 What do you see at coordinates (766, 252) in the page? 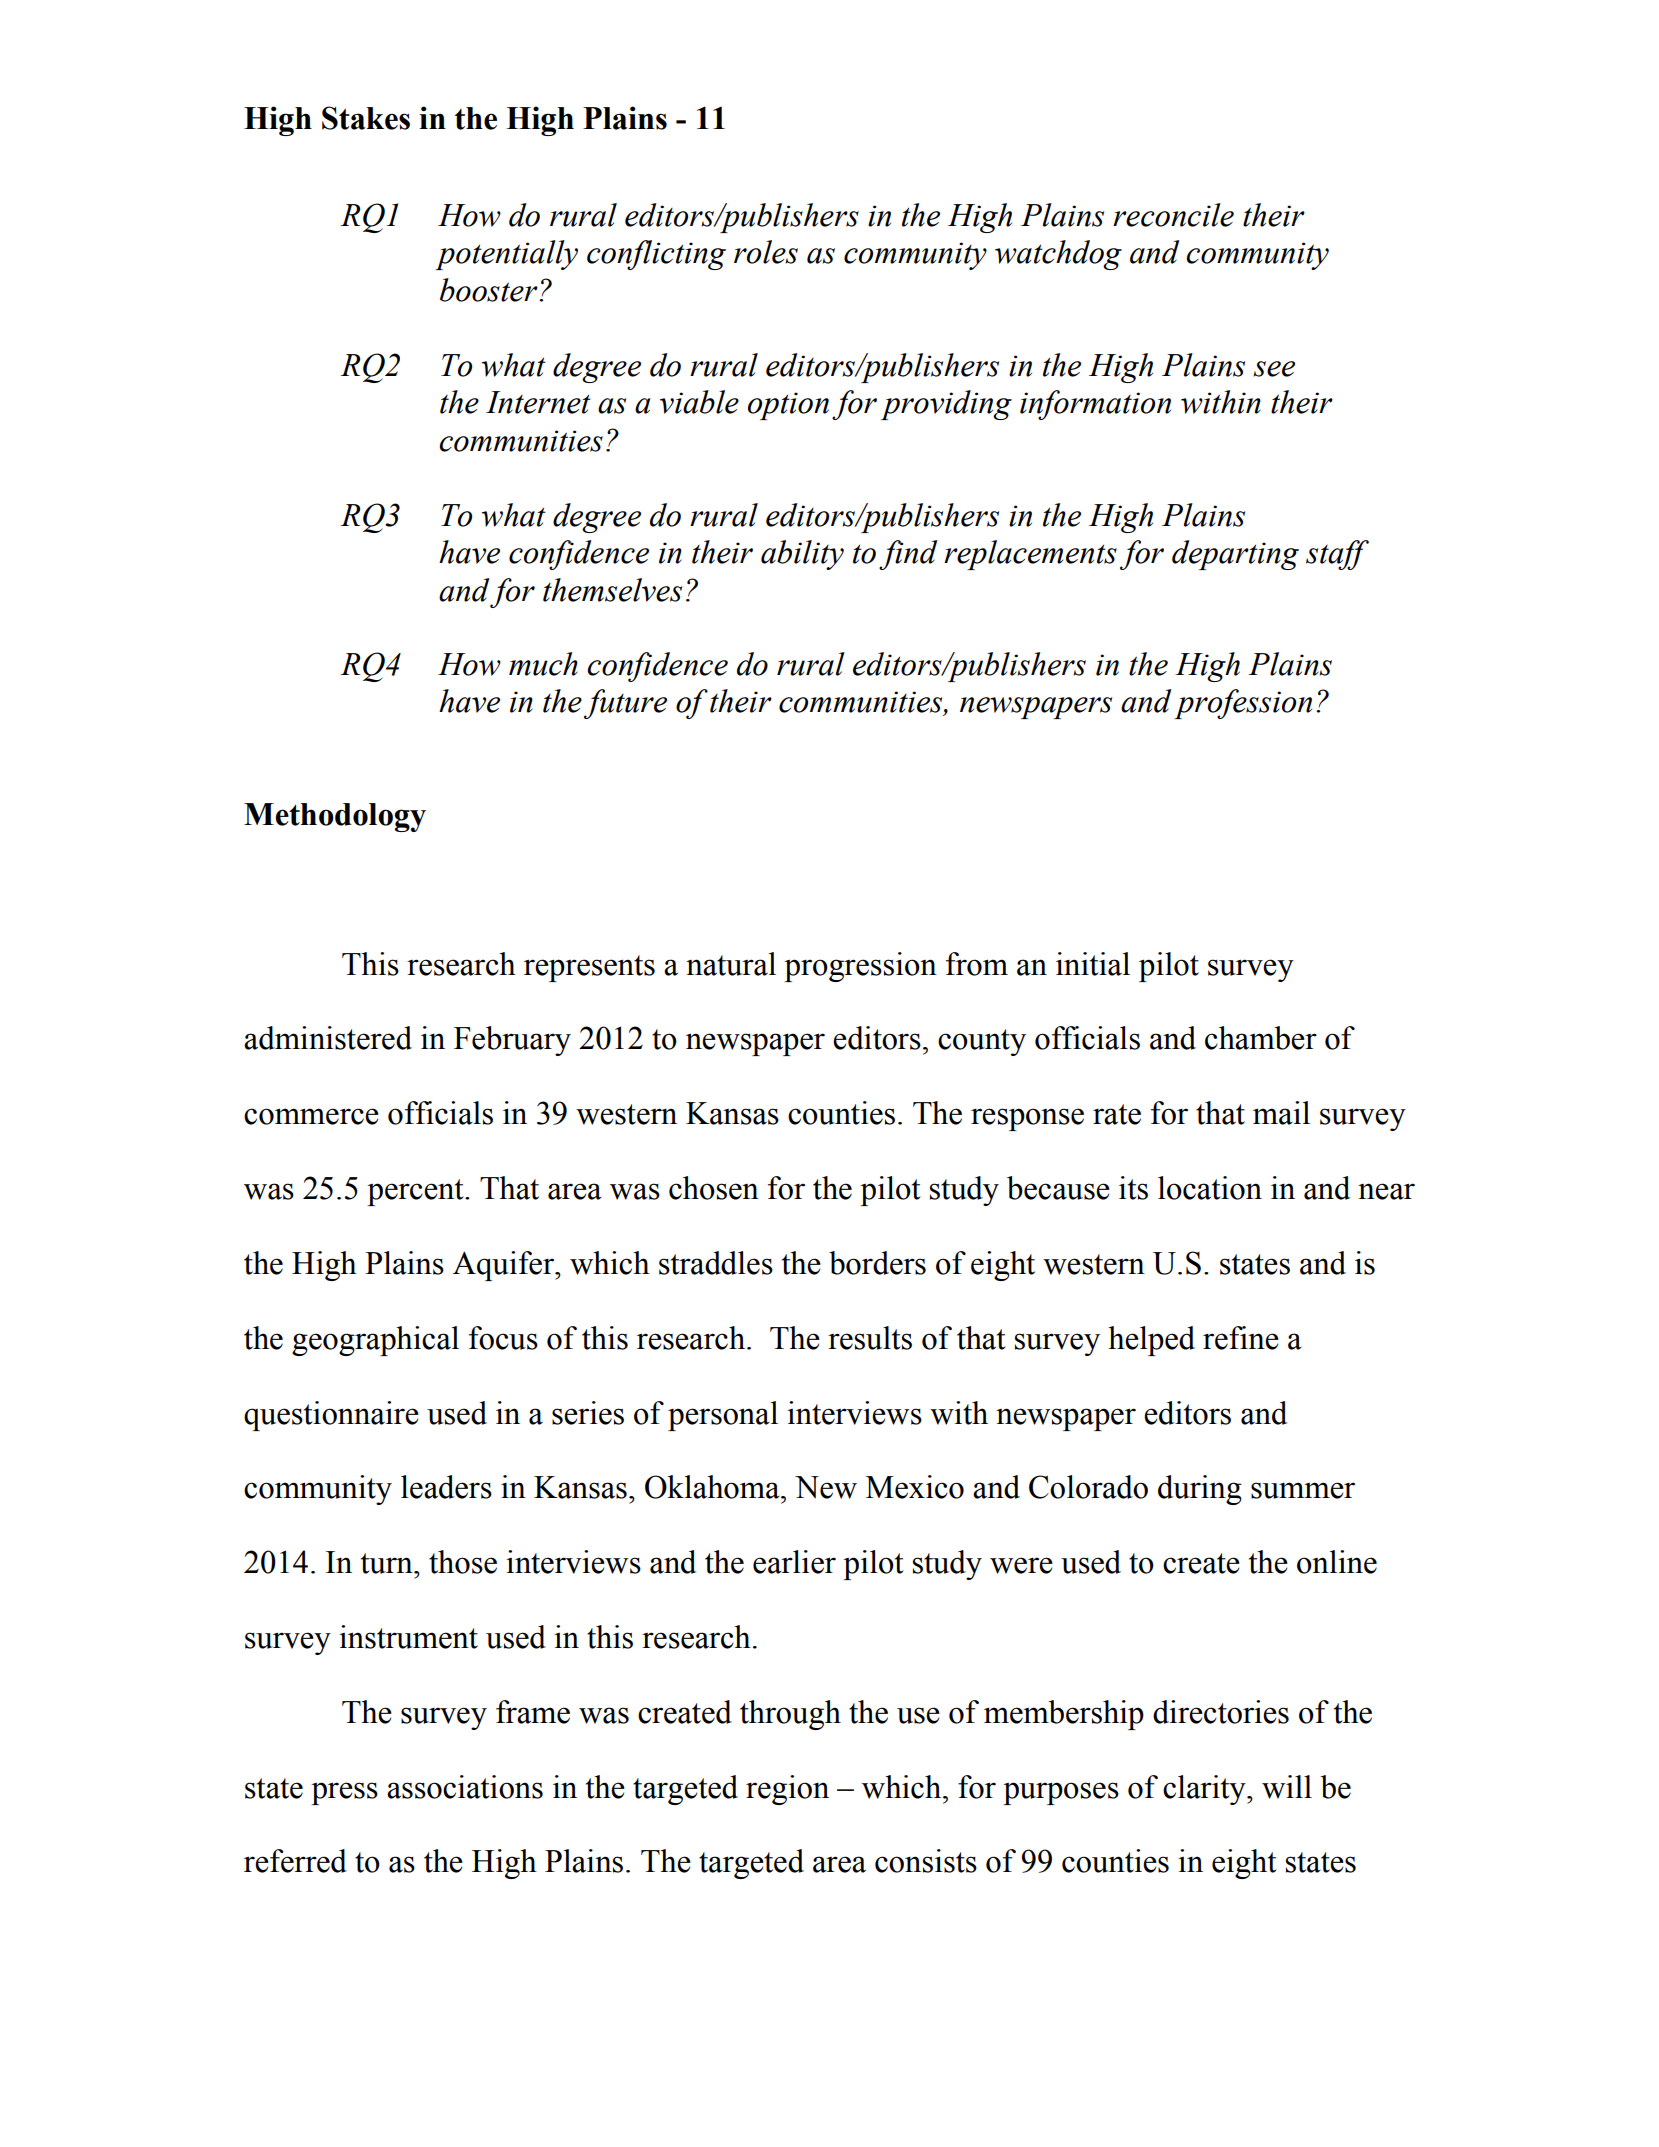
I see `roles` at bounding box center [766, 252].
